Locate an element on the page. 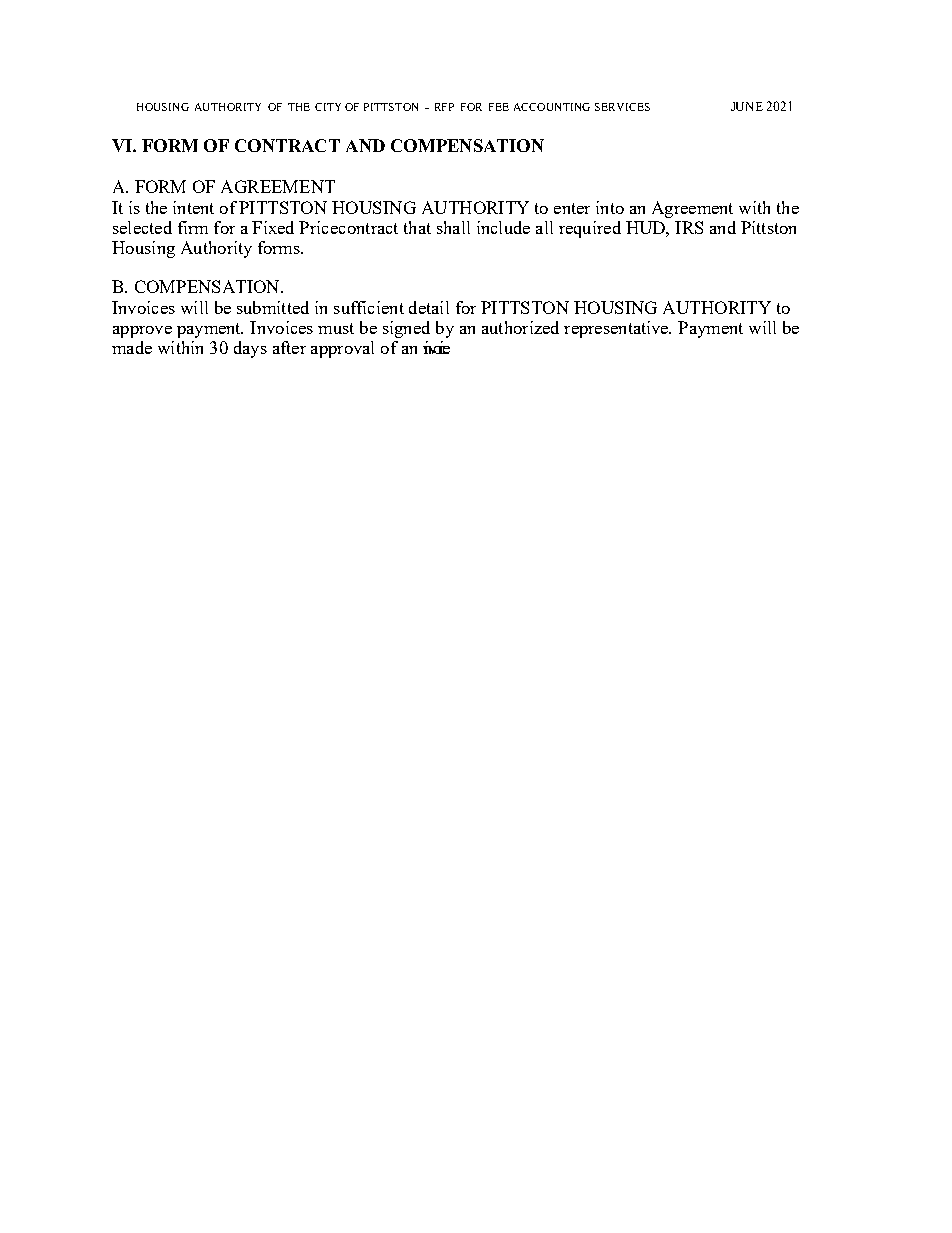  detail is located at coordinates (429, 307).
